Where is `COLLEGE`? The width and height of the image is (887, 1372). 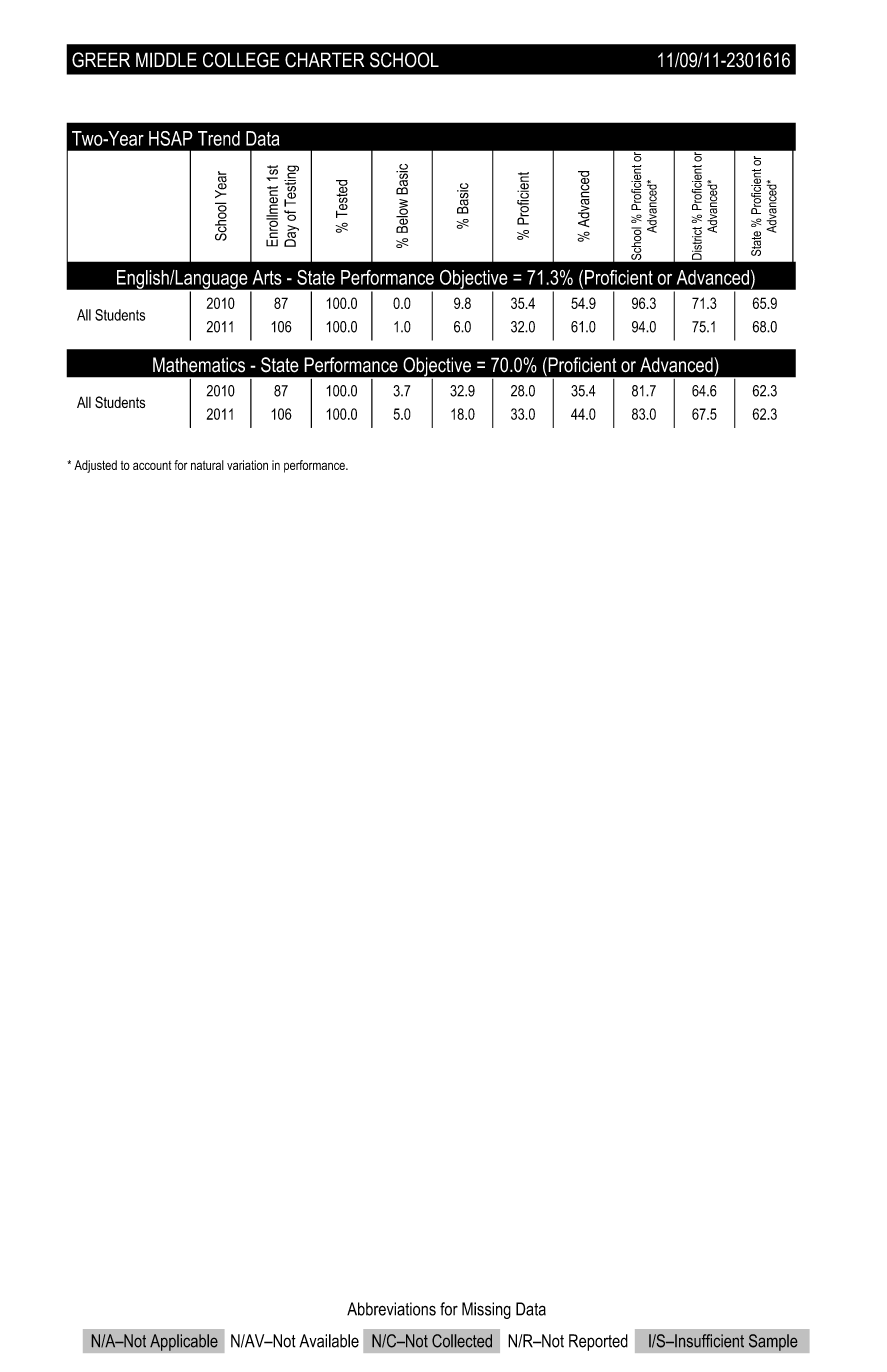 COLLEGE is located at coordinates (241, 60).
